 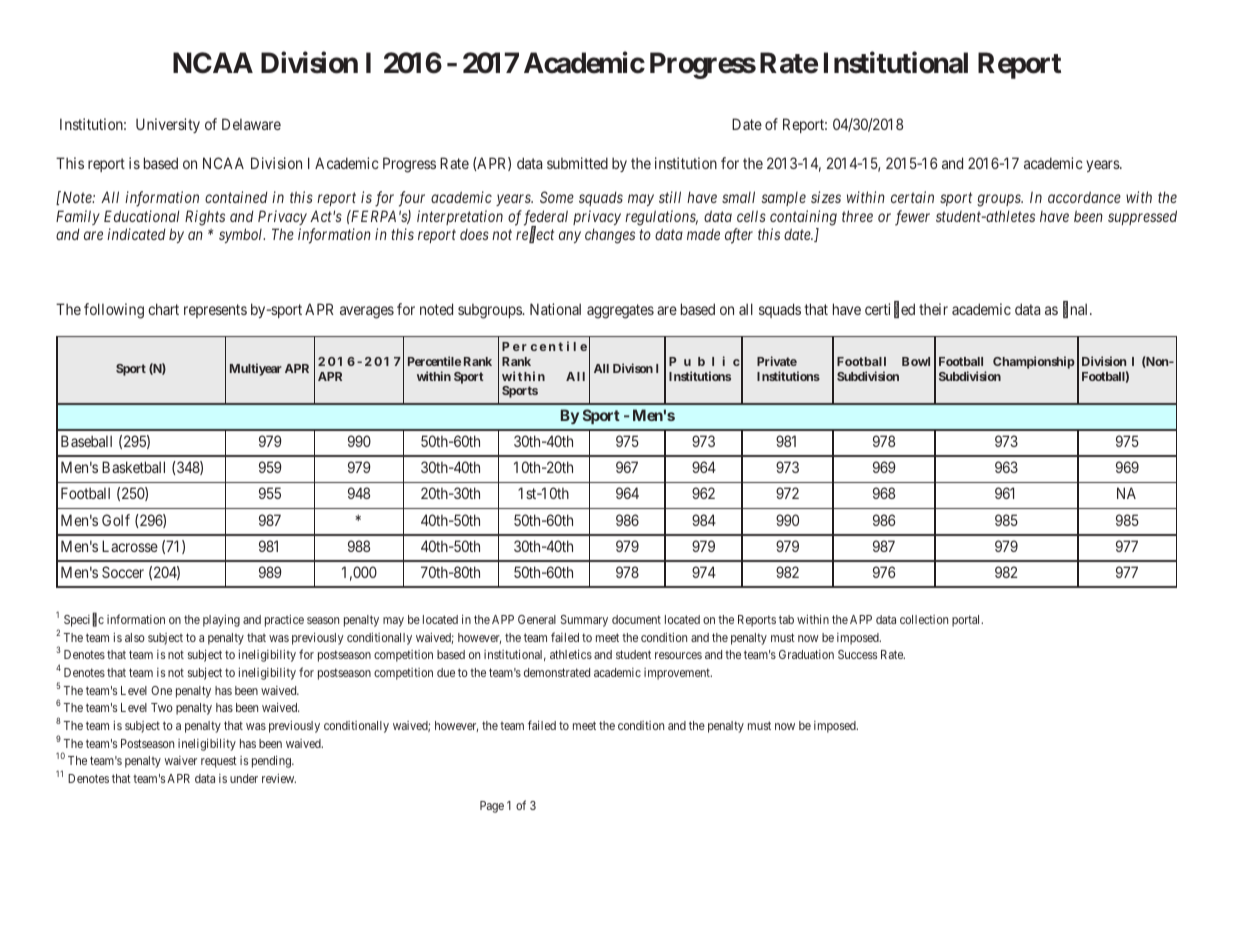 I want to click on submitted, so click(x=577, y=163).
